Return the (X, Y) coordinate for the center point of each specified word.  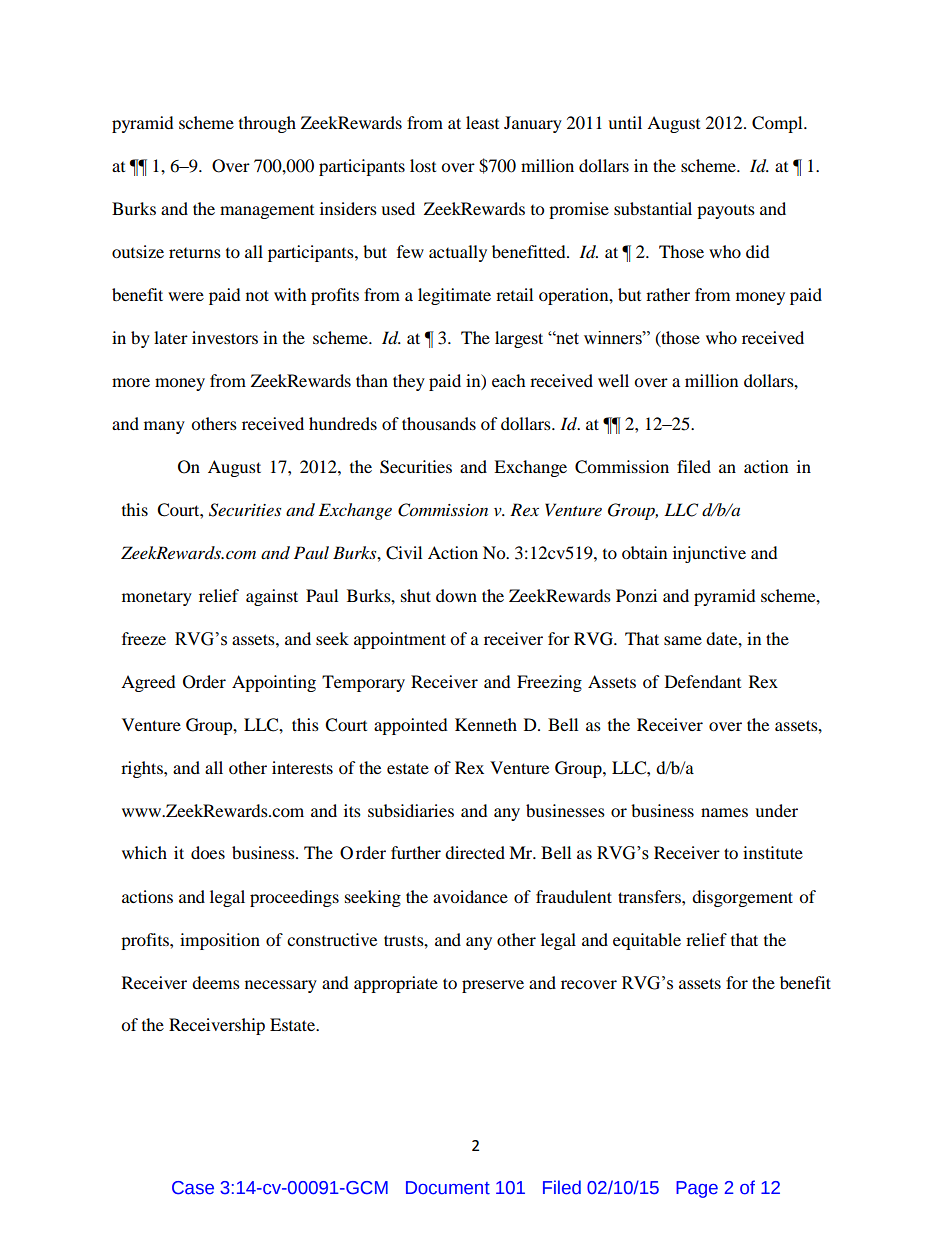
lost (423, 165)
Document (448, 1188)
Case (193, 1188)
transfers (650, 896)
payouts (726, 211)
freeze (144, 638)
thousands (439, 423)
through (267, 124)
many (164, 427)
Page (697, 1189)
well (613, 380)
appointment (400, 640)
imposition (220, 941)
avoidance (470, 896)
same (683, 640)
